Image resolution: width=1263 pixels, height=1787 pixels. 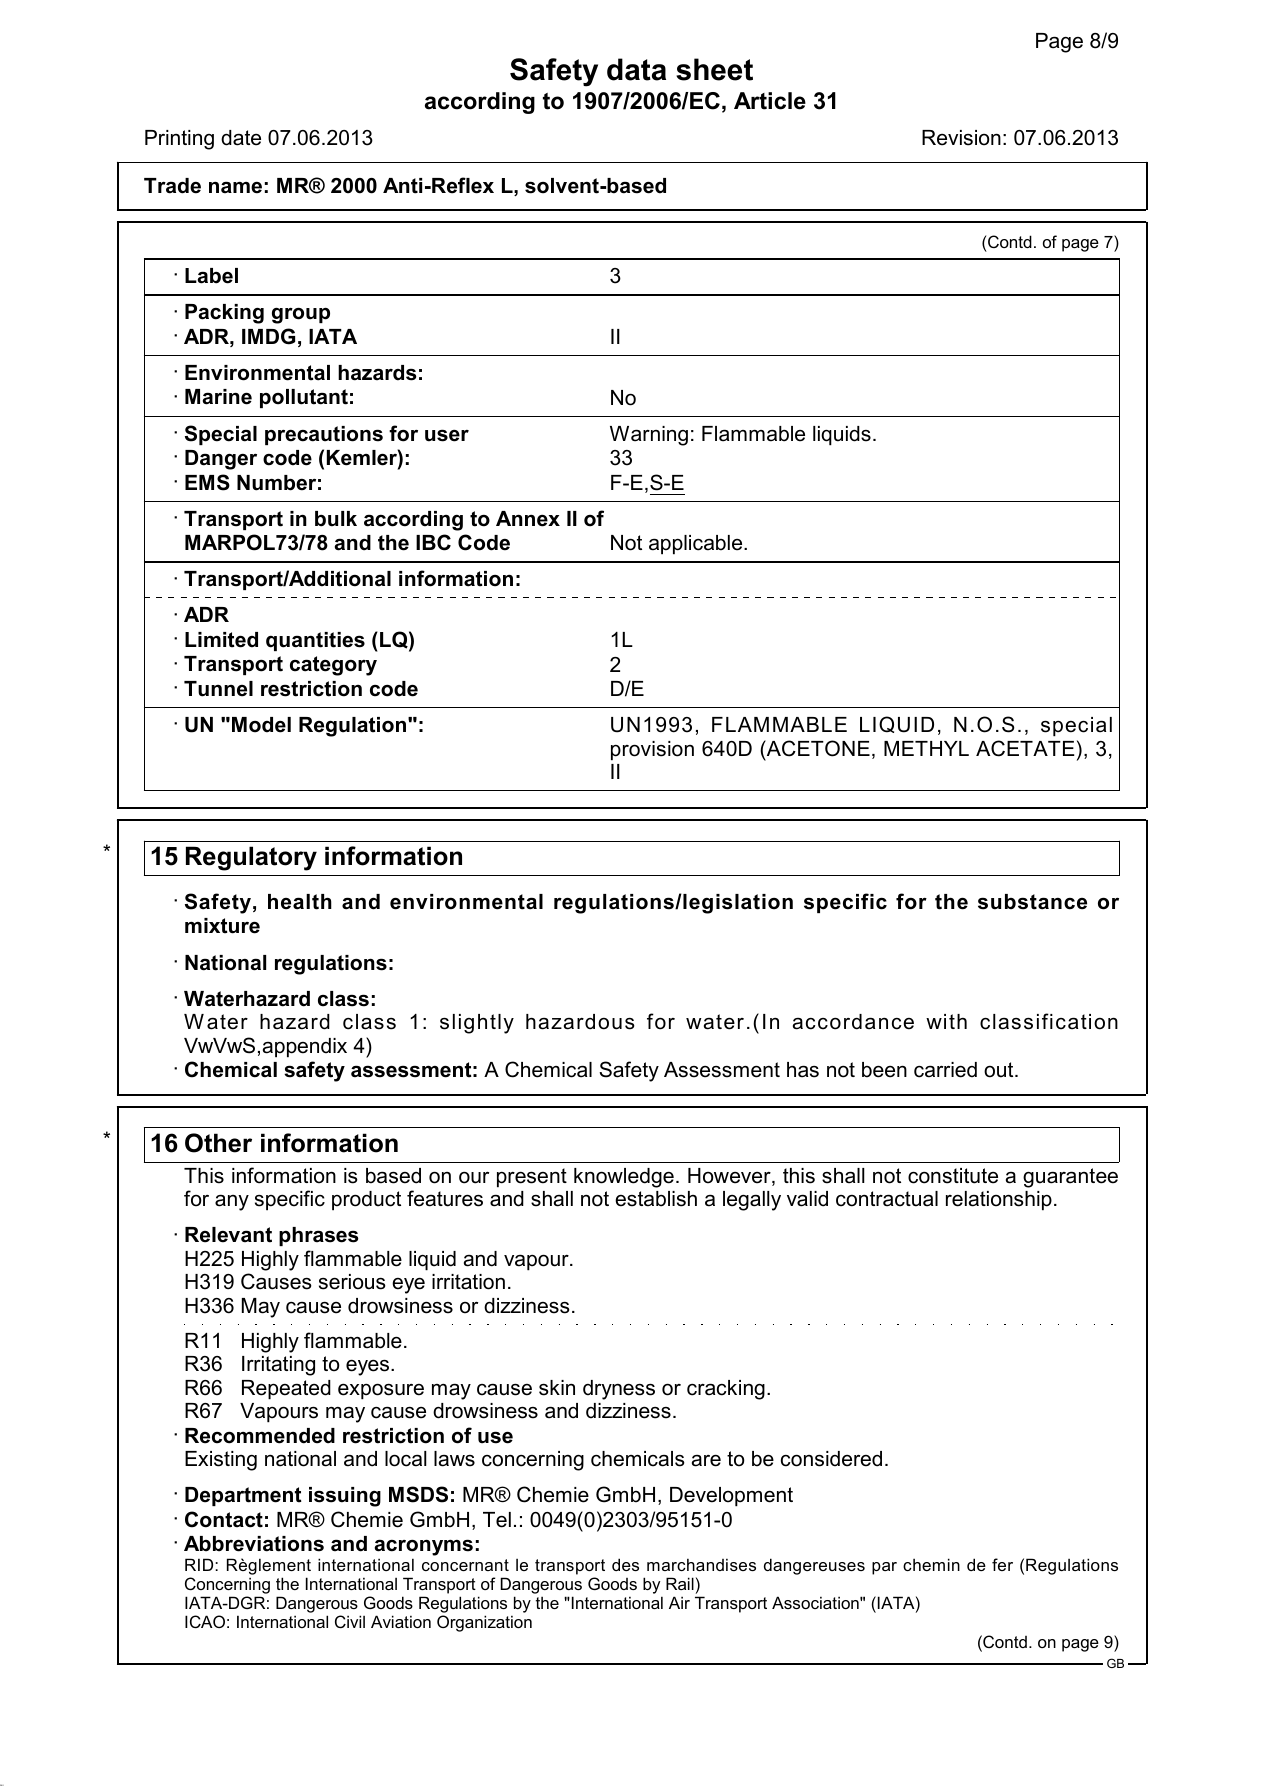 I want to click on Other, so click(x=218, y=1143).
